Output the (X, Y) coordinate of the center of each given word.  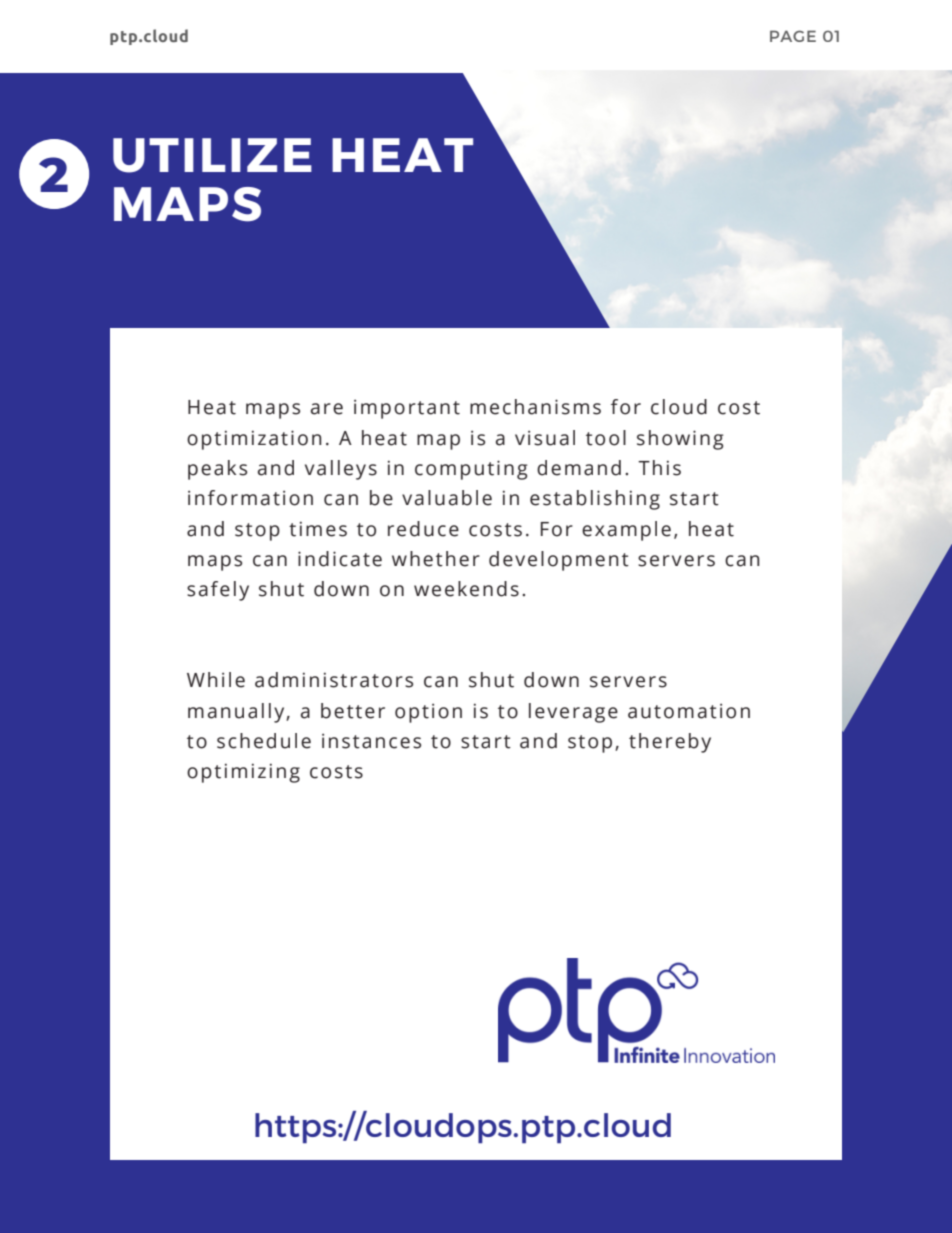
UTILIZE (212, 155)
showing (680, 440)
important (407, 409)
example (626, 531)
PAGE (793, 36)
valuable (447, 498)
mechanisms (535, 407)
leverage (573, 713)
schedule (264, 741)
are (327, 409)
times (318, 529)
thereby (670, 743)
